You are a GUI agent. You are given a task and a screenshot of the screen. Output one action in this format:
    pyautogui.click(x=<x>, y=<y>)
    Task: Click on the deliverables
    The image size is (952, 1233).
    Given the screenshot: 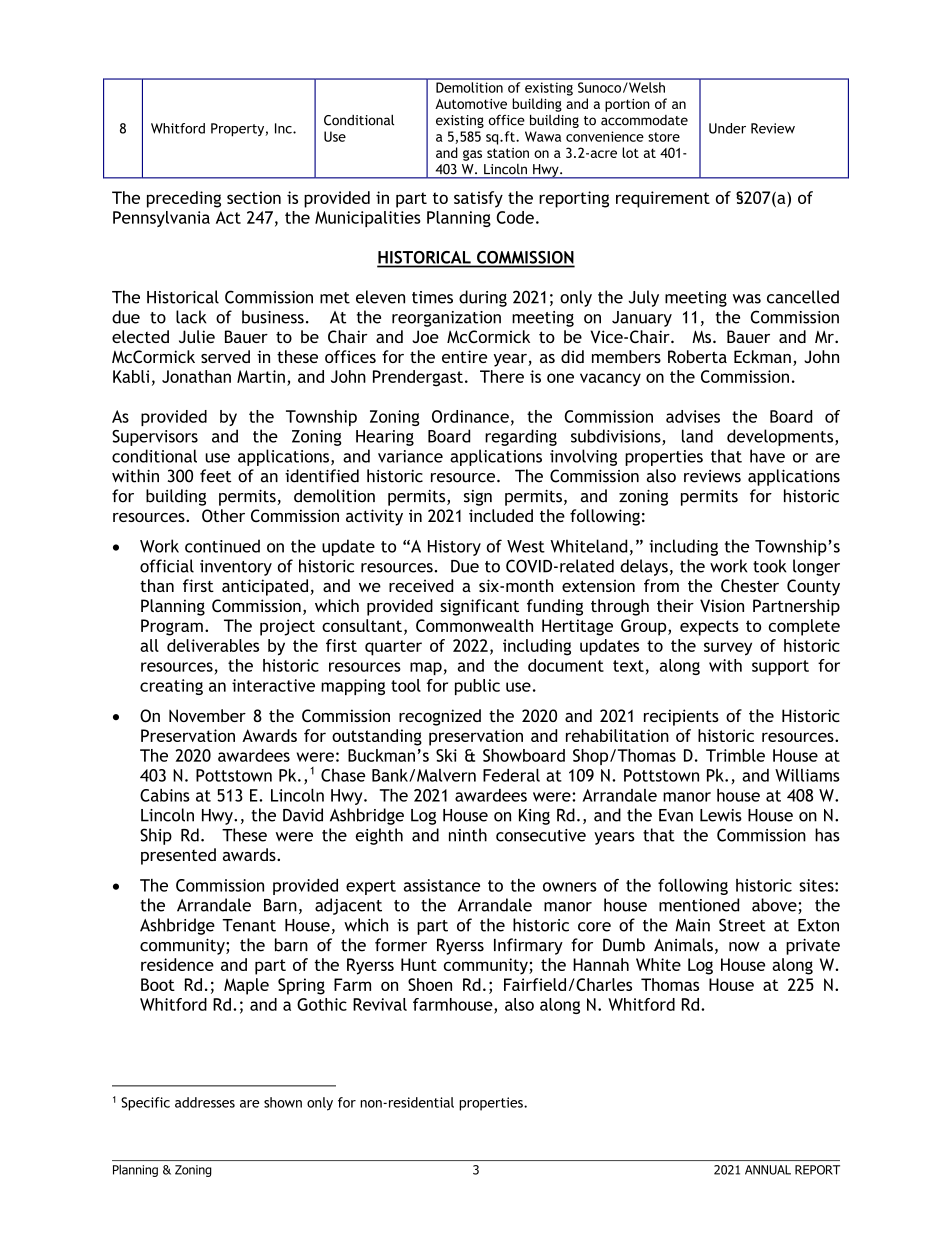 What is the action you would take?
    pyautogui.click(x=213, y=645)
